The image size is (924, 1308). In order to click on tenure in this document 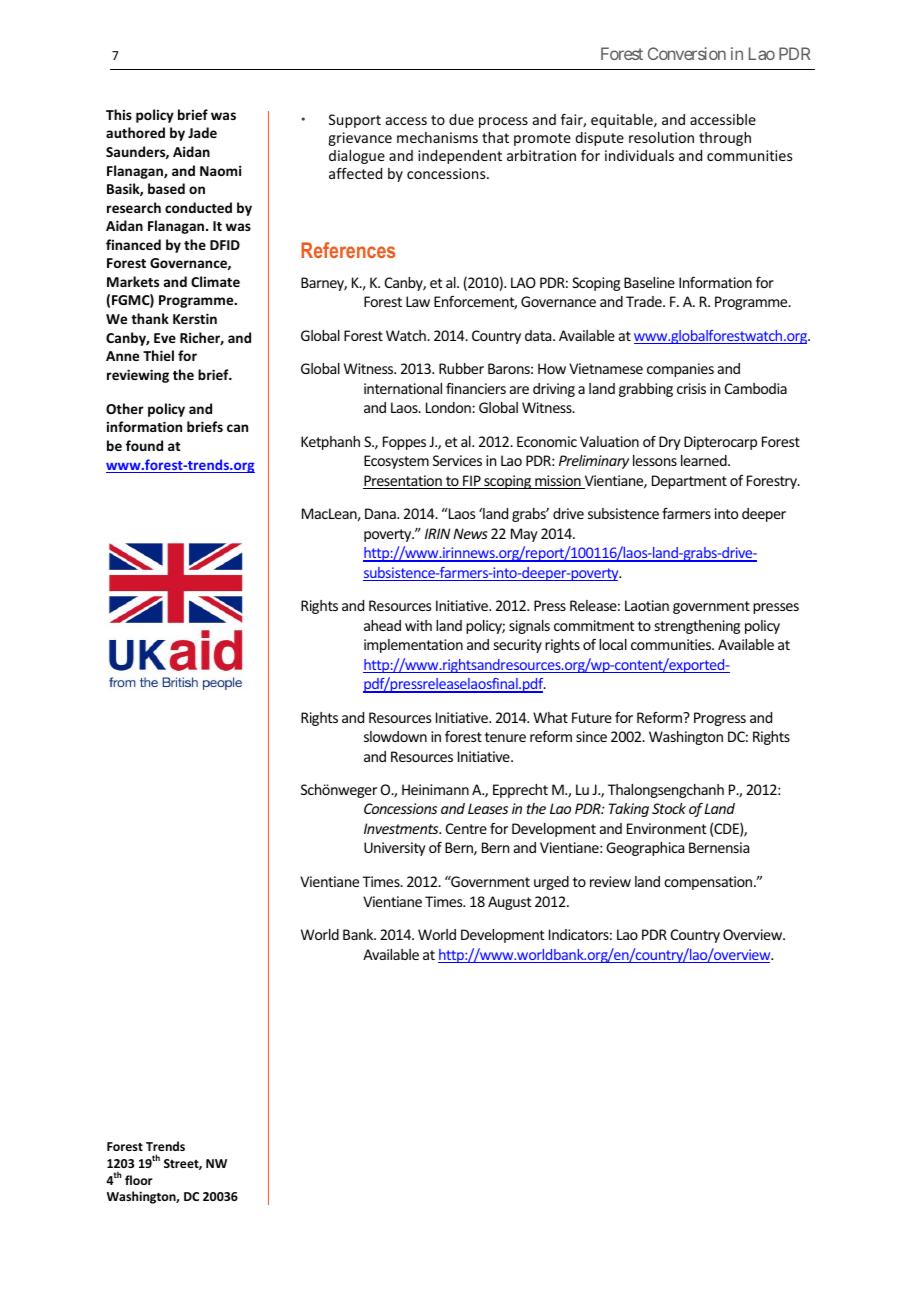, I will do `click(505, 737)`.
